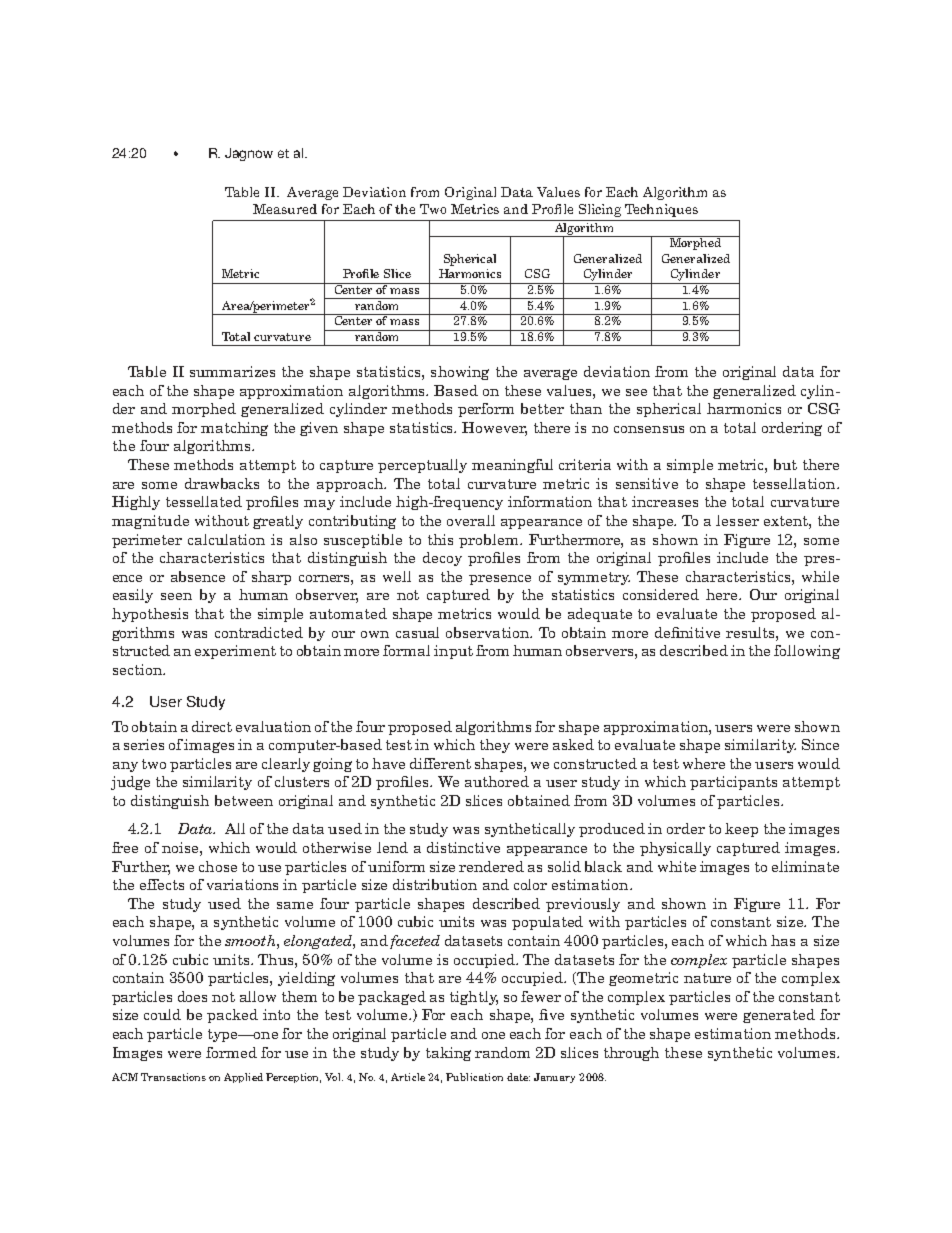  What do you see at coordinates (687, 632) in the screenshot?
I see `definitive` at bounding box center [687, 632].
